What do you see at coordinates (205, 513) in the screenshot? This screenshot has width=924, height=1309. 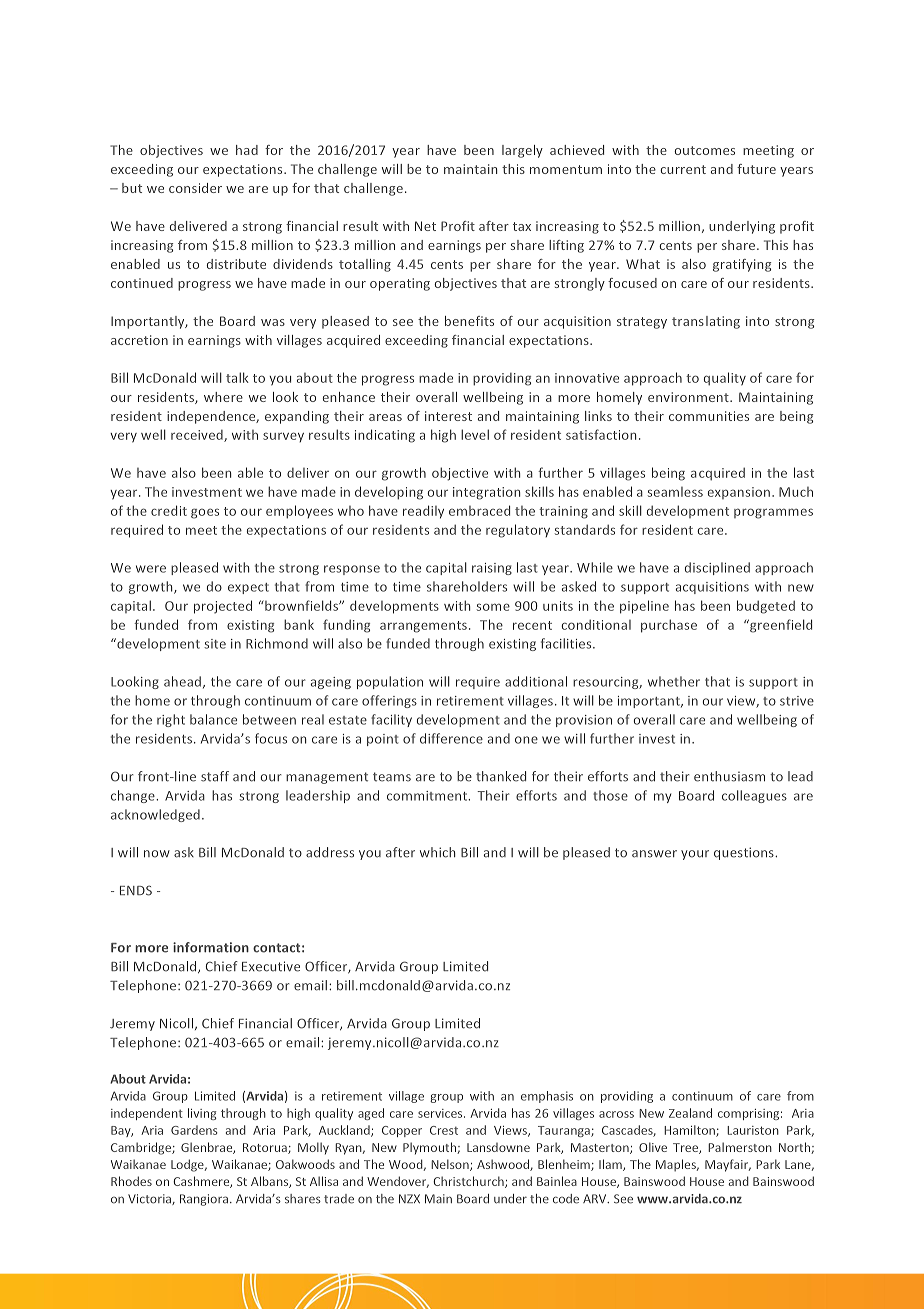 I see `goes` at bounding box center [205, 513].
